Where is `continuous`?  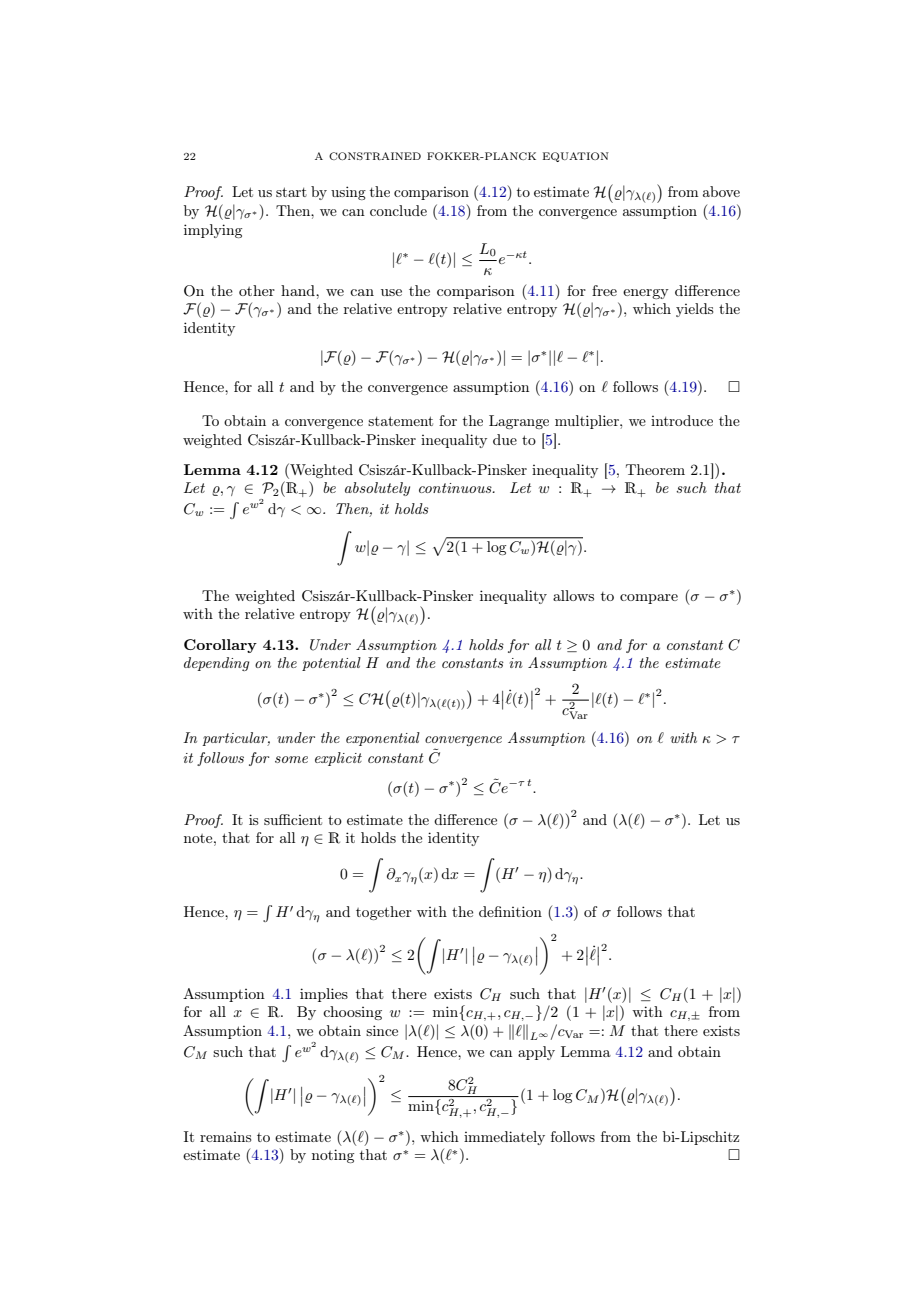 continuous is located at coordinates (456, 488).
